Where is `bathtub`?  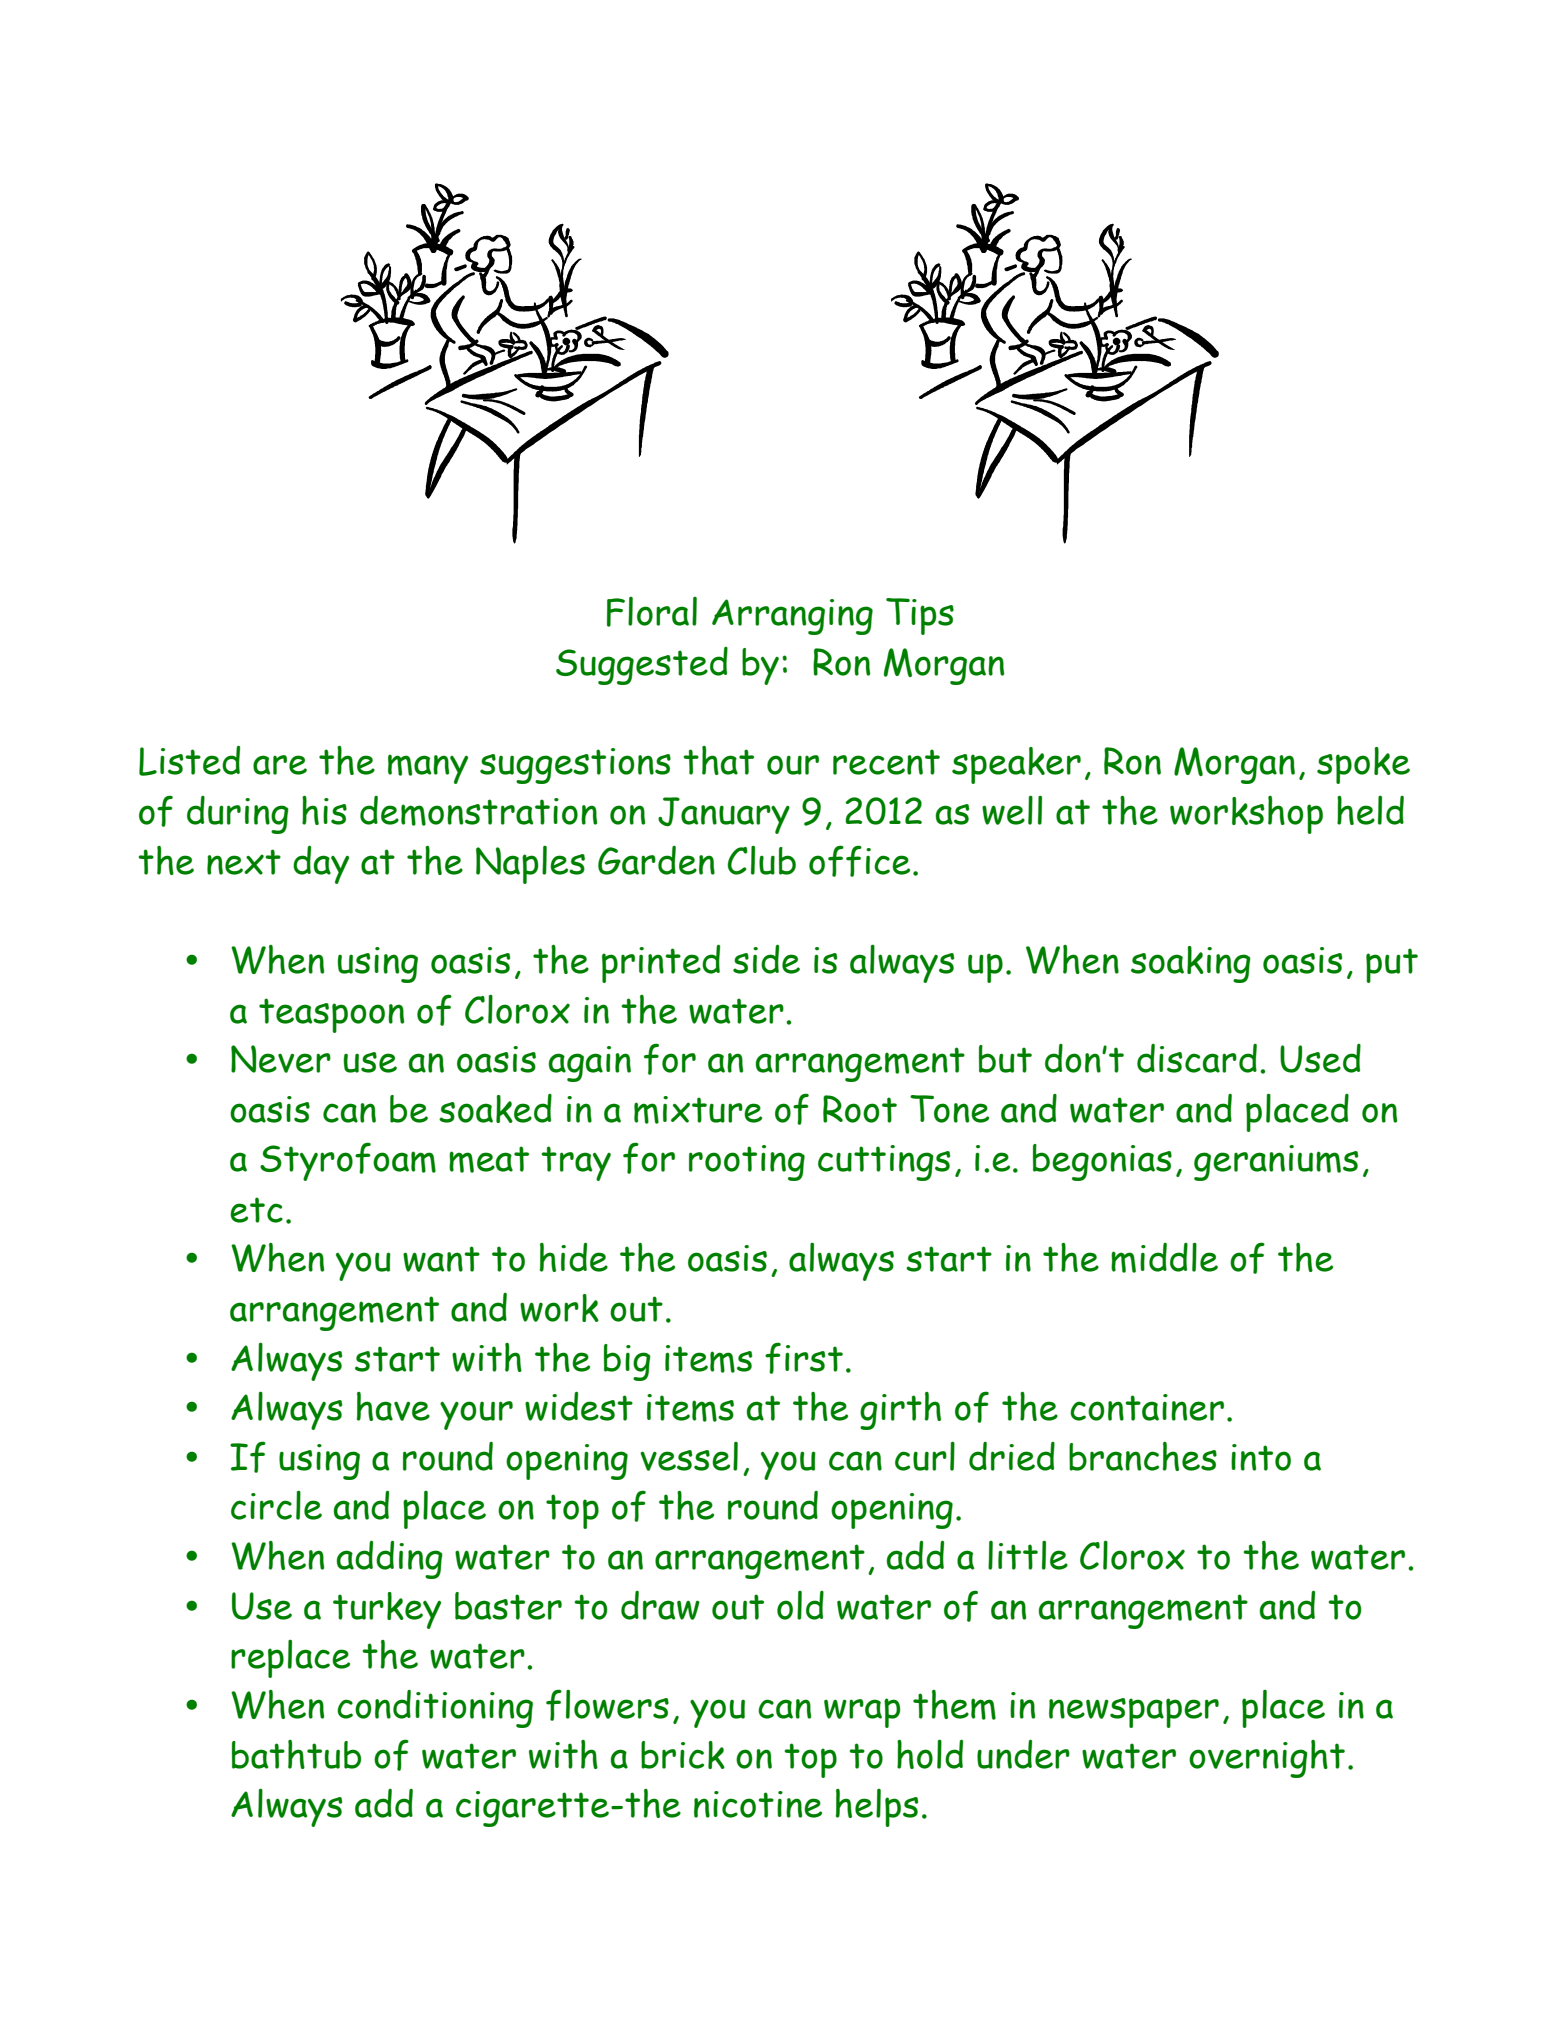 bathtub is located at coordinates (296, 1754).
